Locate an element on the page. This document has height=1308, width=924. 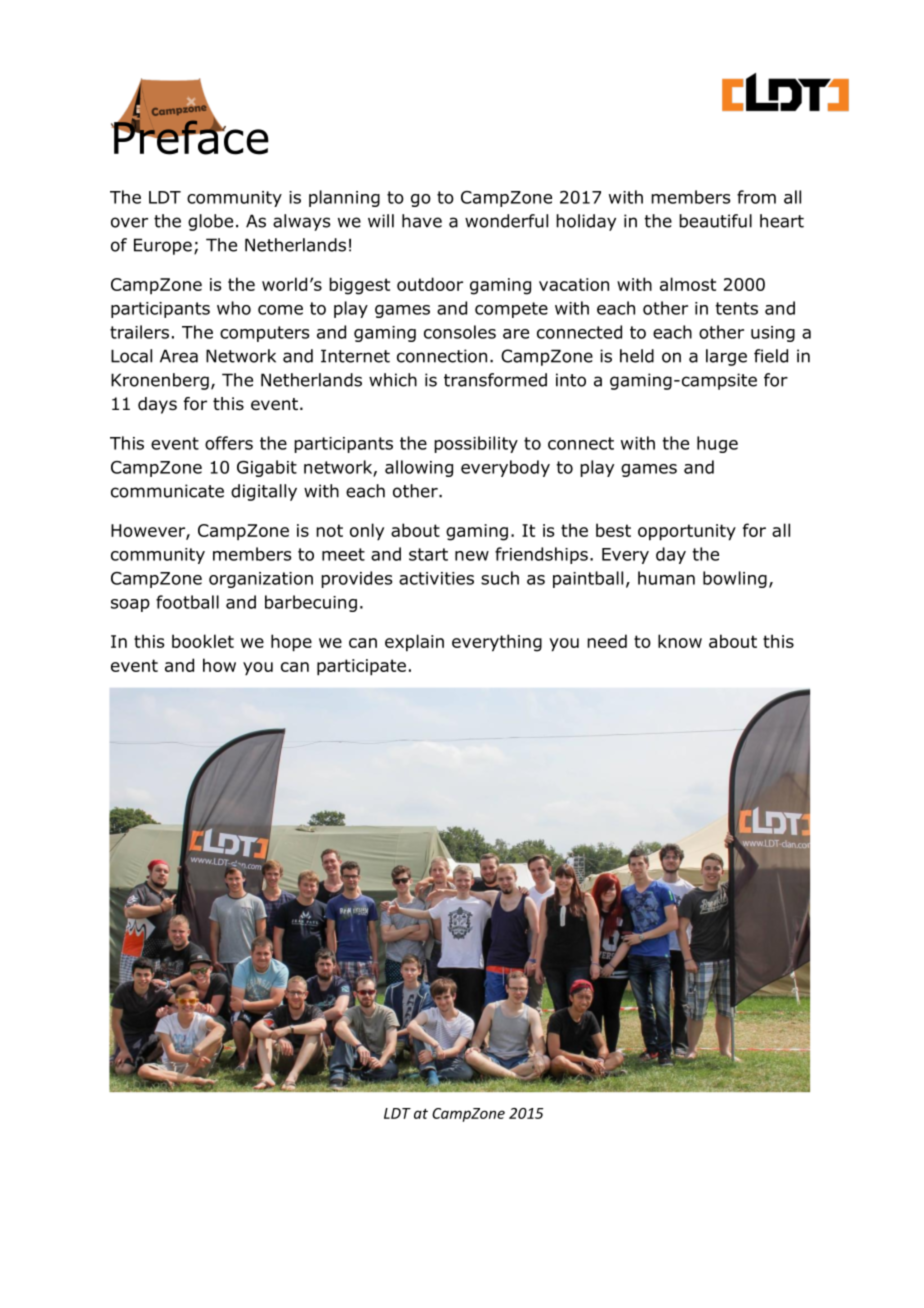
opportunity is located at coordinates (687, 532).
